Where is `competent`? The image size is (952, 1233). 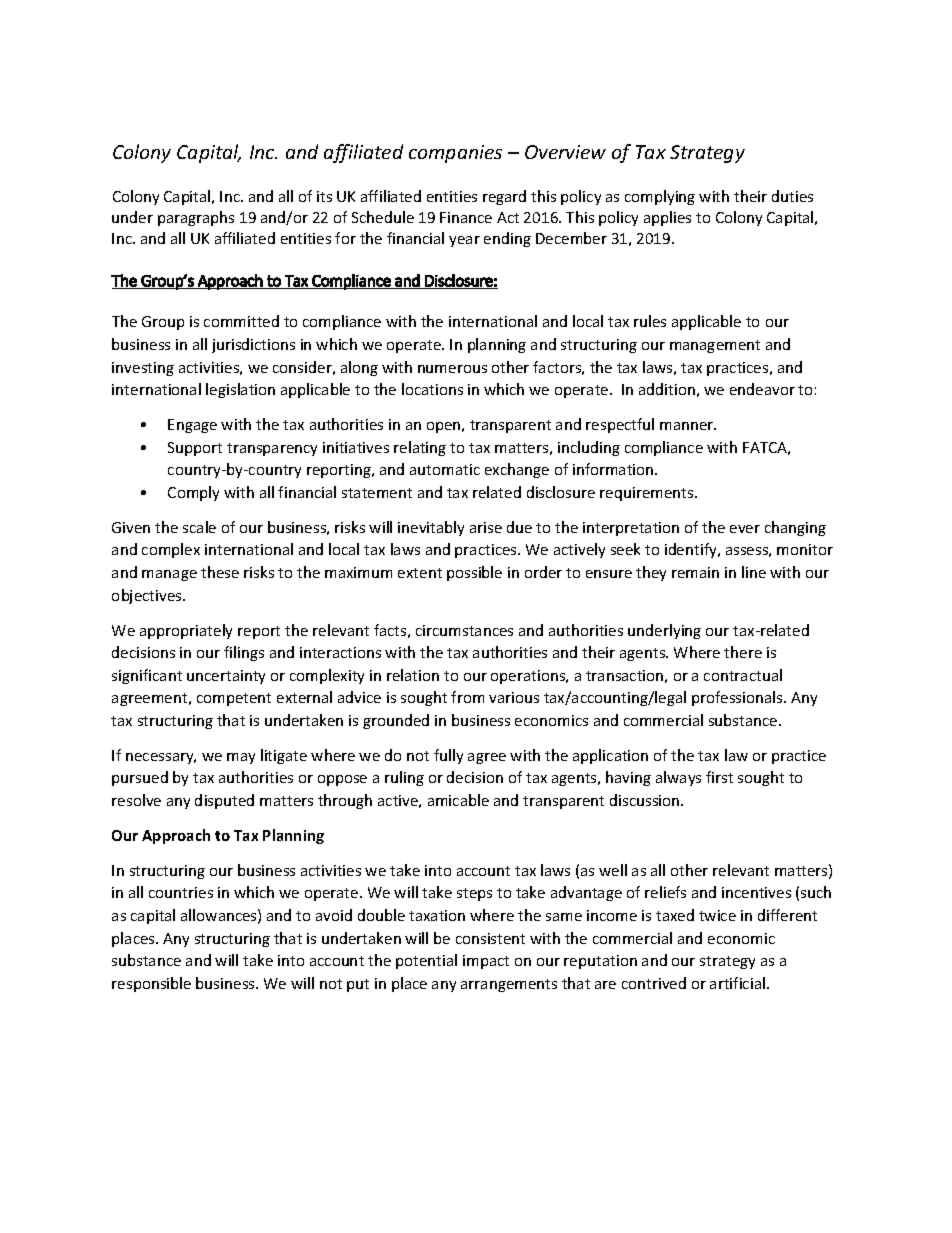
competent is located at coordinates (234, 699).
